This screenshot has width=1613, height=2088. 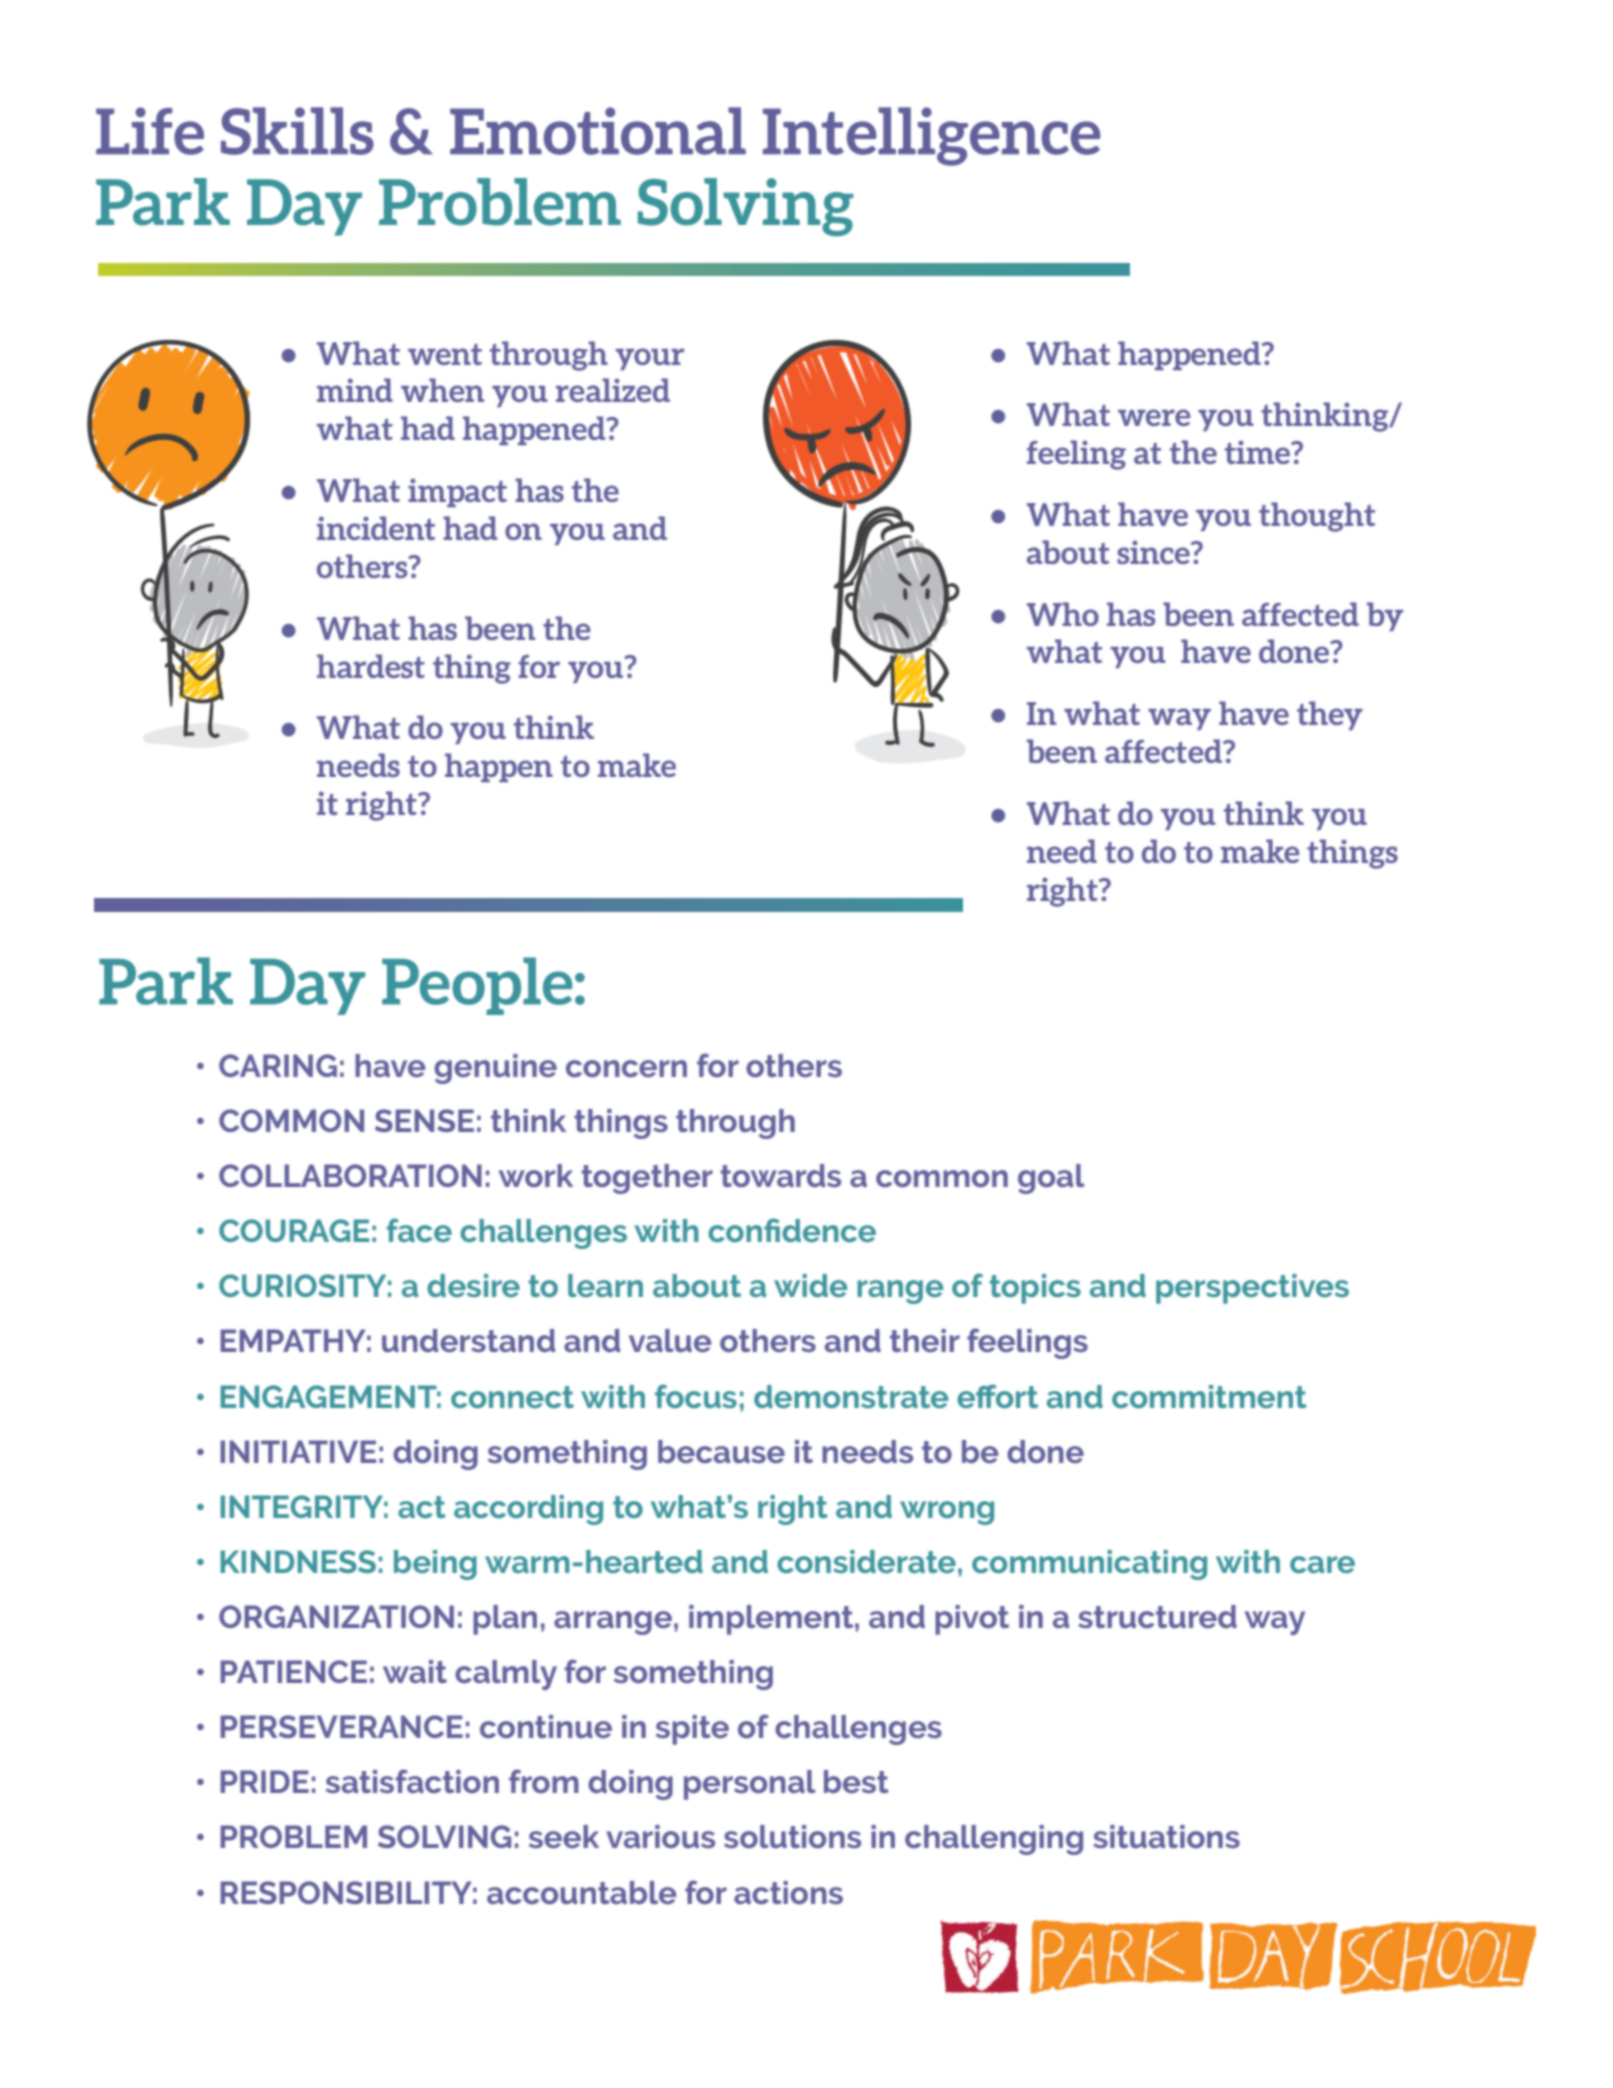 I want to click on Skills, so click(x=297, y=131).
